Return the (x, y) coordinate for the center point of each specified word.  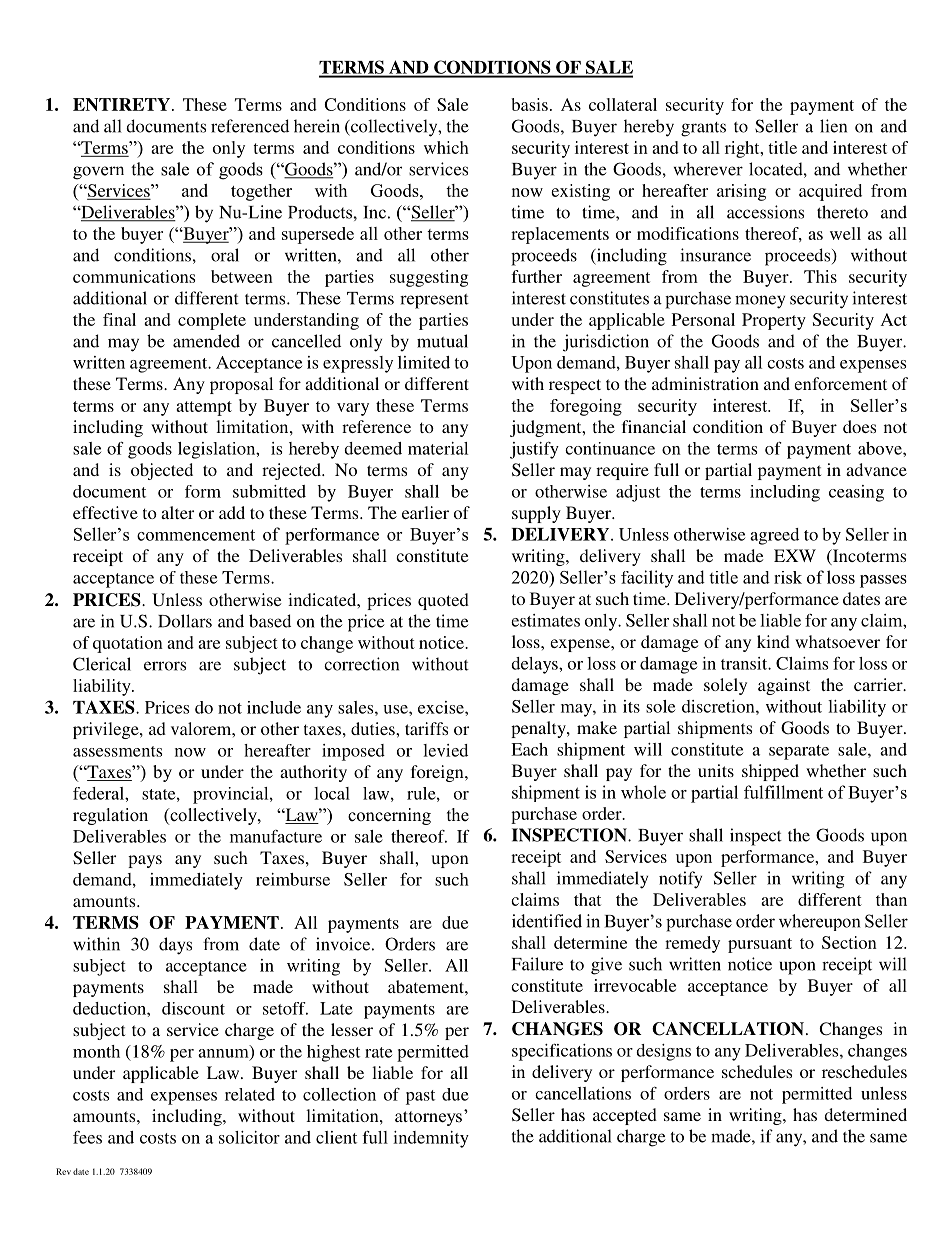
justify (534, 450)
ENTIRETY (121, 104)
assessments (117, 751)
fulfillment (783, 792)
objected (162, 471)
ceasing (856, 493)
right (743, 149)
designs (663, 1052)
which (446, 147)
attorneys (428, 1118)
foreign (438, 773)
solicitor (249, 1137)
